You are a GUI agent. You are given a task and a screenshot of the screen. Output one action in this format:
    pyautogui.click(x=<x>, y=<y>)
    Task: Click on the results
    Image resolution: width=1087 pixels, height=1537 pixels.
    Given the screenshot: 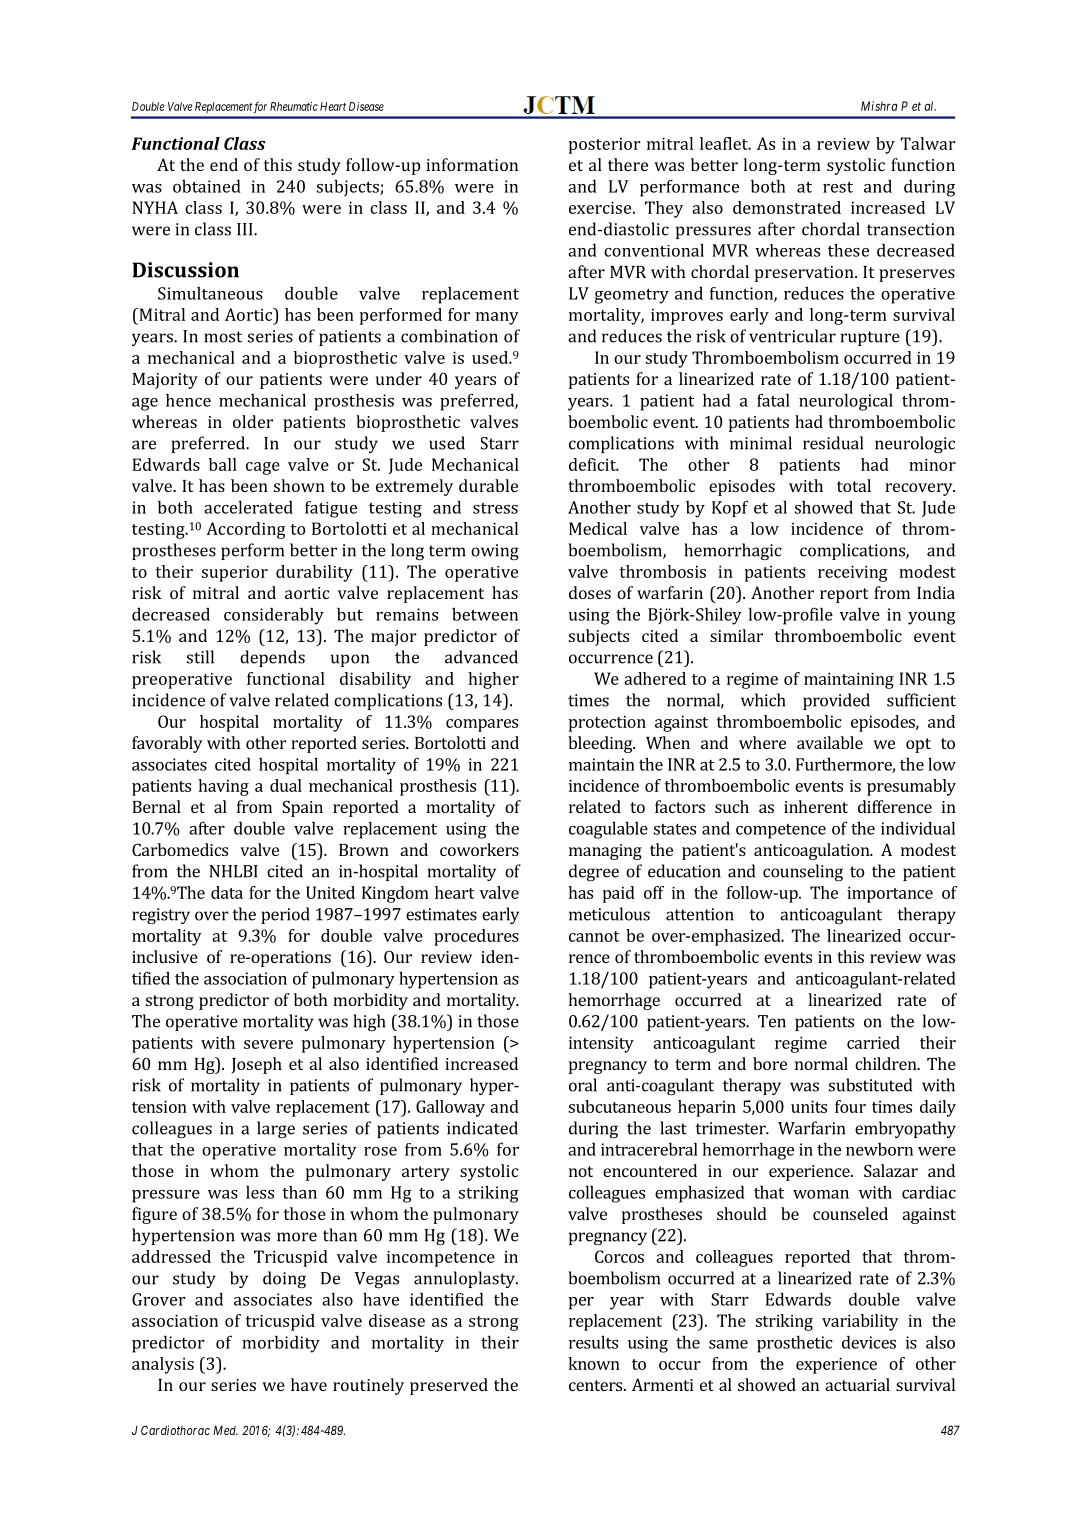 What is the action you would take?
    pyautogui.click(x=593, y=1342)
